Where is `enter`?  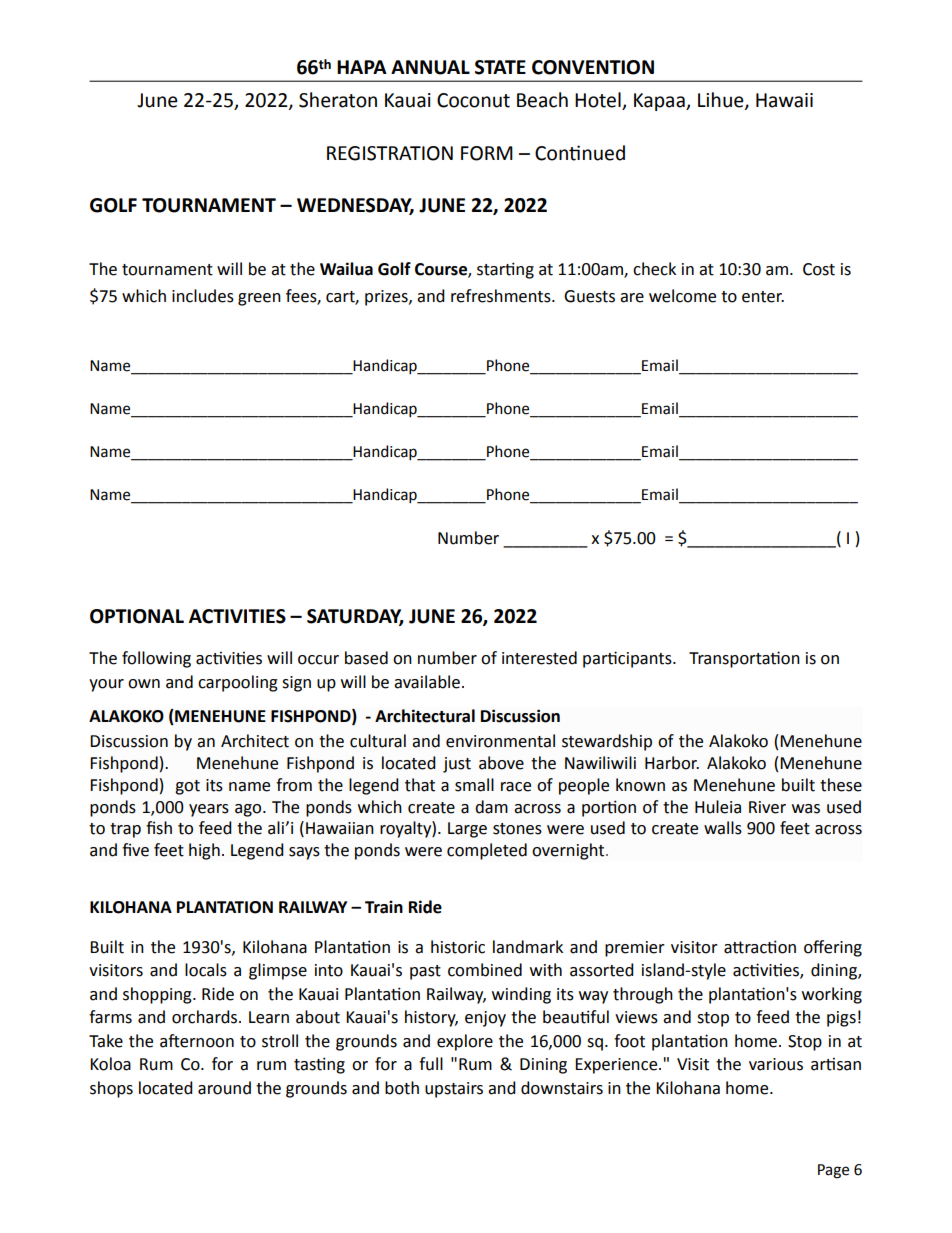 enter is located at coordinates (763, 297).
